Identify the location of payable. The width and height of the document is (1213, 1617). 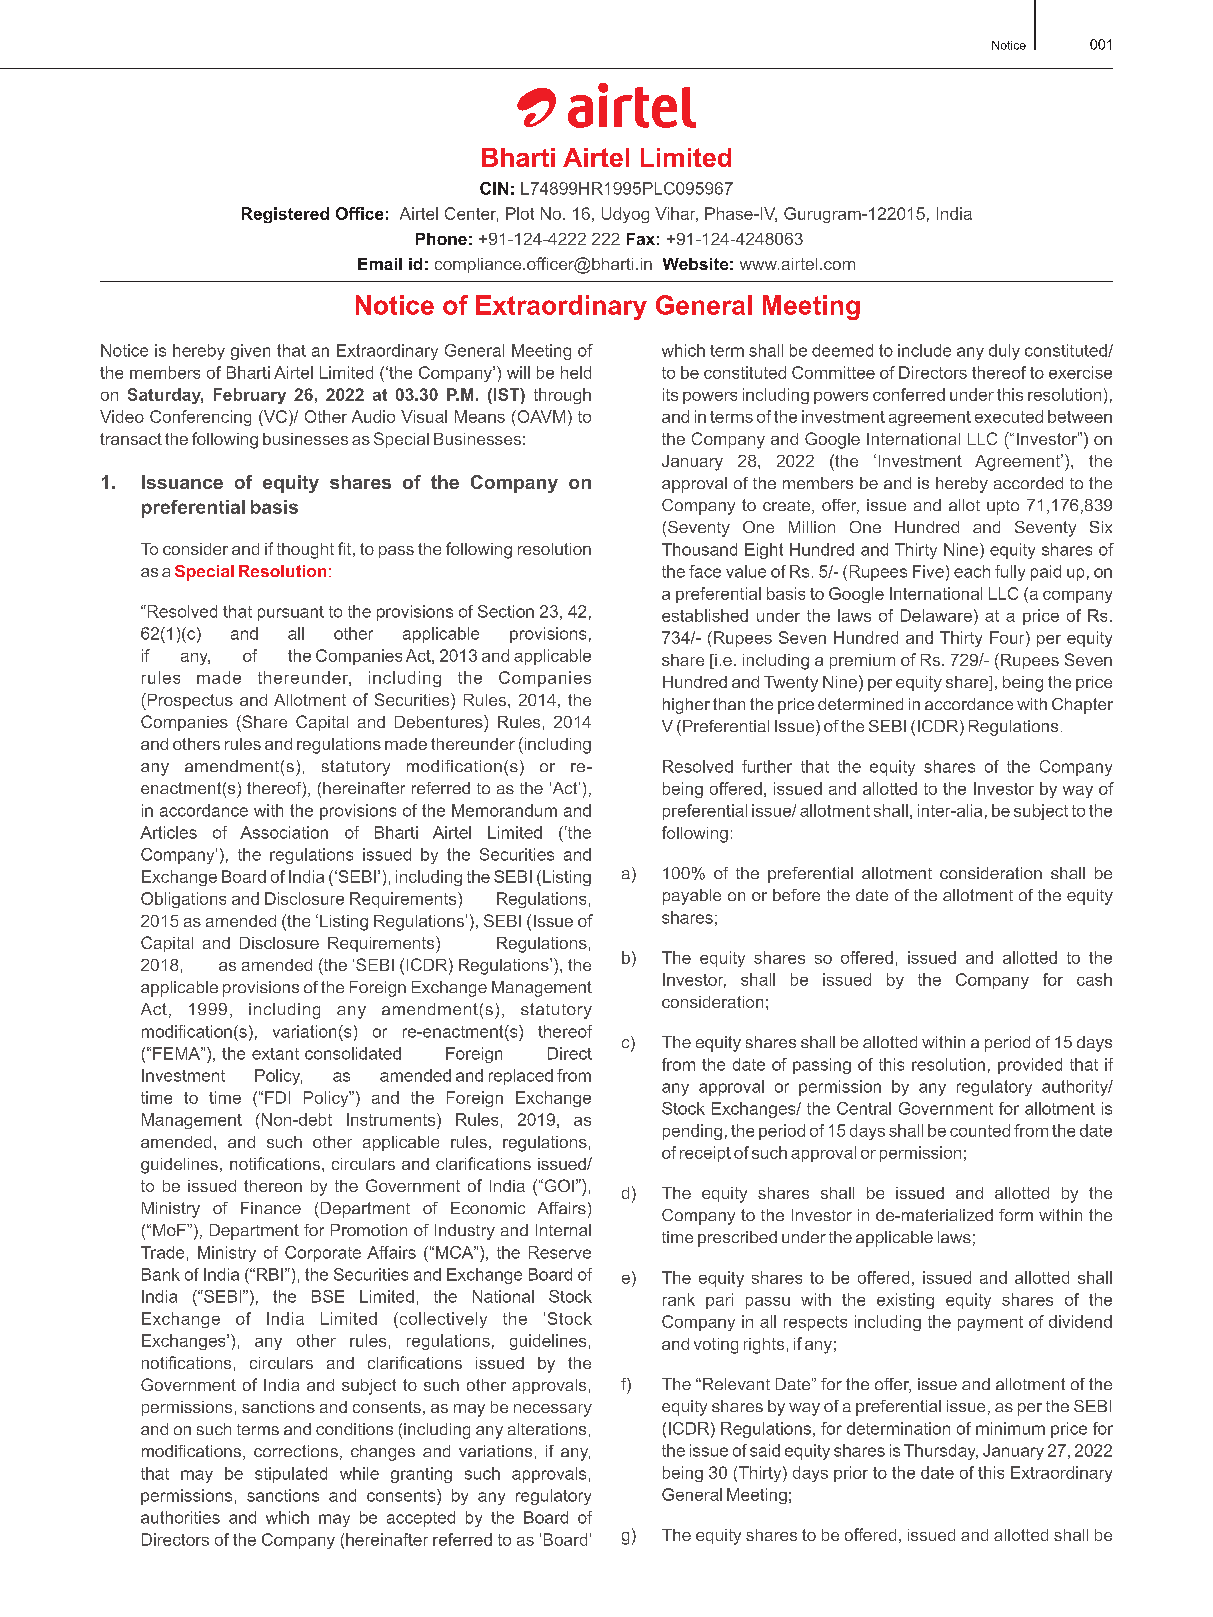
(692, 897).
